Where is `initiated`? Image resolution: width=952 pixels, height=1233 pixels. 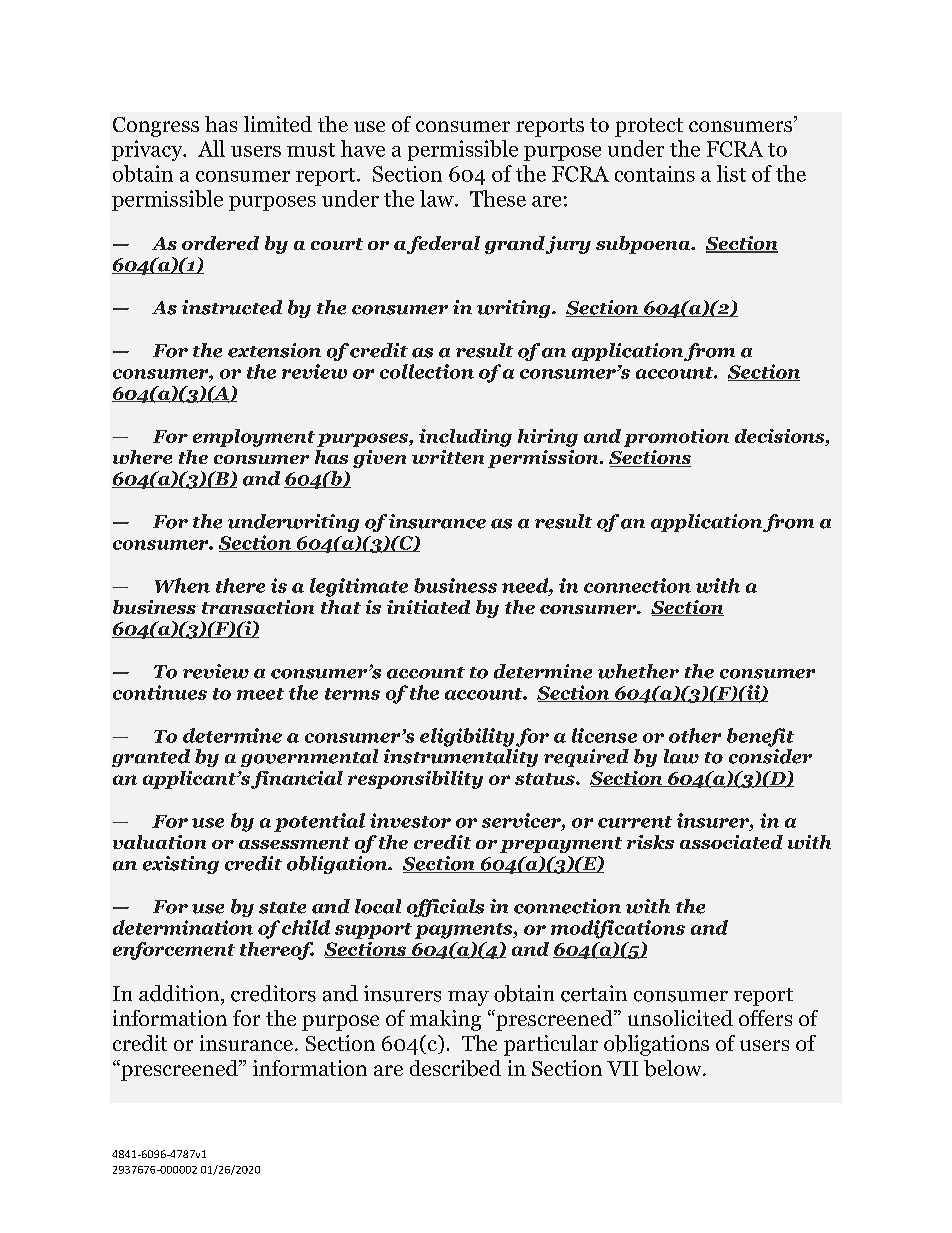
initiated is located at coordinates (428, 607).
